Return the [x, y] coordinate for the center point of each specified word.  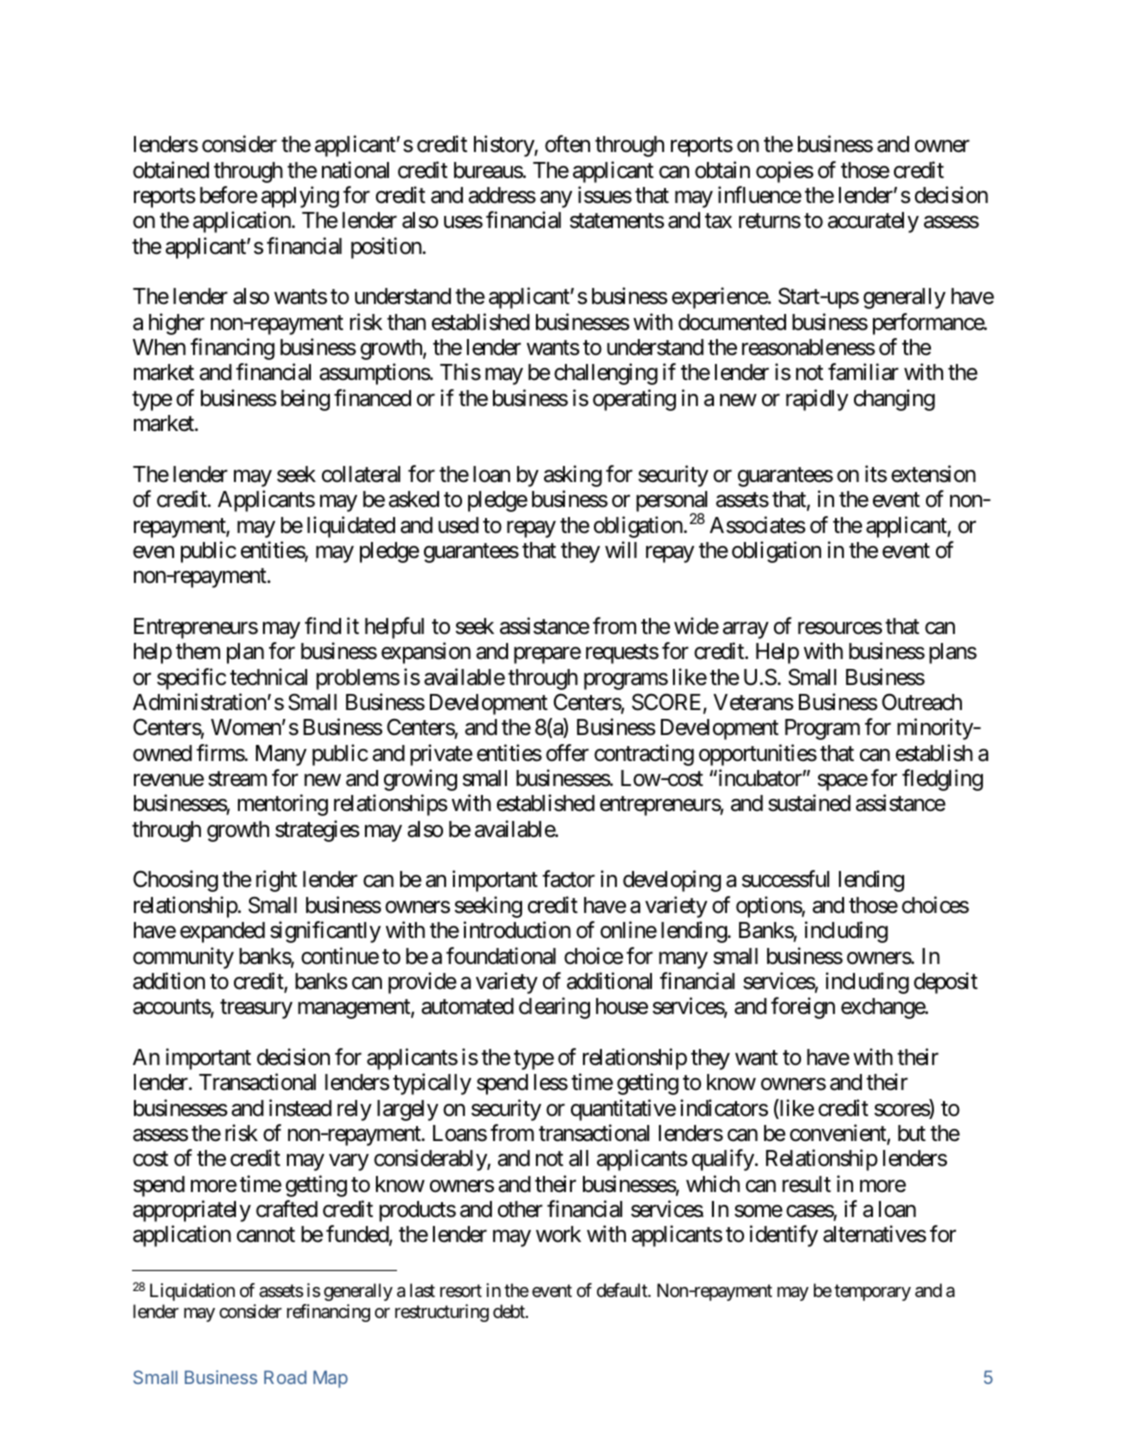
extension [933, 474]
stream [237, 779]
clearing [554, 1008]
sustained [809, 803]
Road [285, 1377]
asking [573, 476]
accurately [873, 222]
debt [510, 1311]
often [567, 144]
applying [300, 197]
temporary [872, 1293]
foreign [803, 1008]
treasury [256, 1009]
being [305, 400]
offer [567, 753]
